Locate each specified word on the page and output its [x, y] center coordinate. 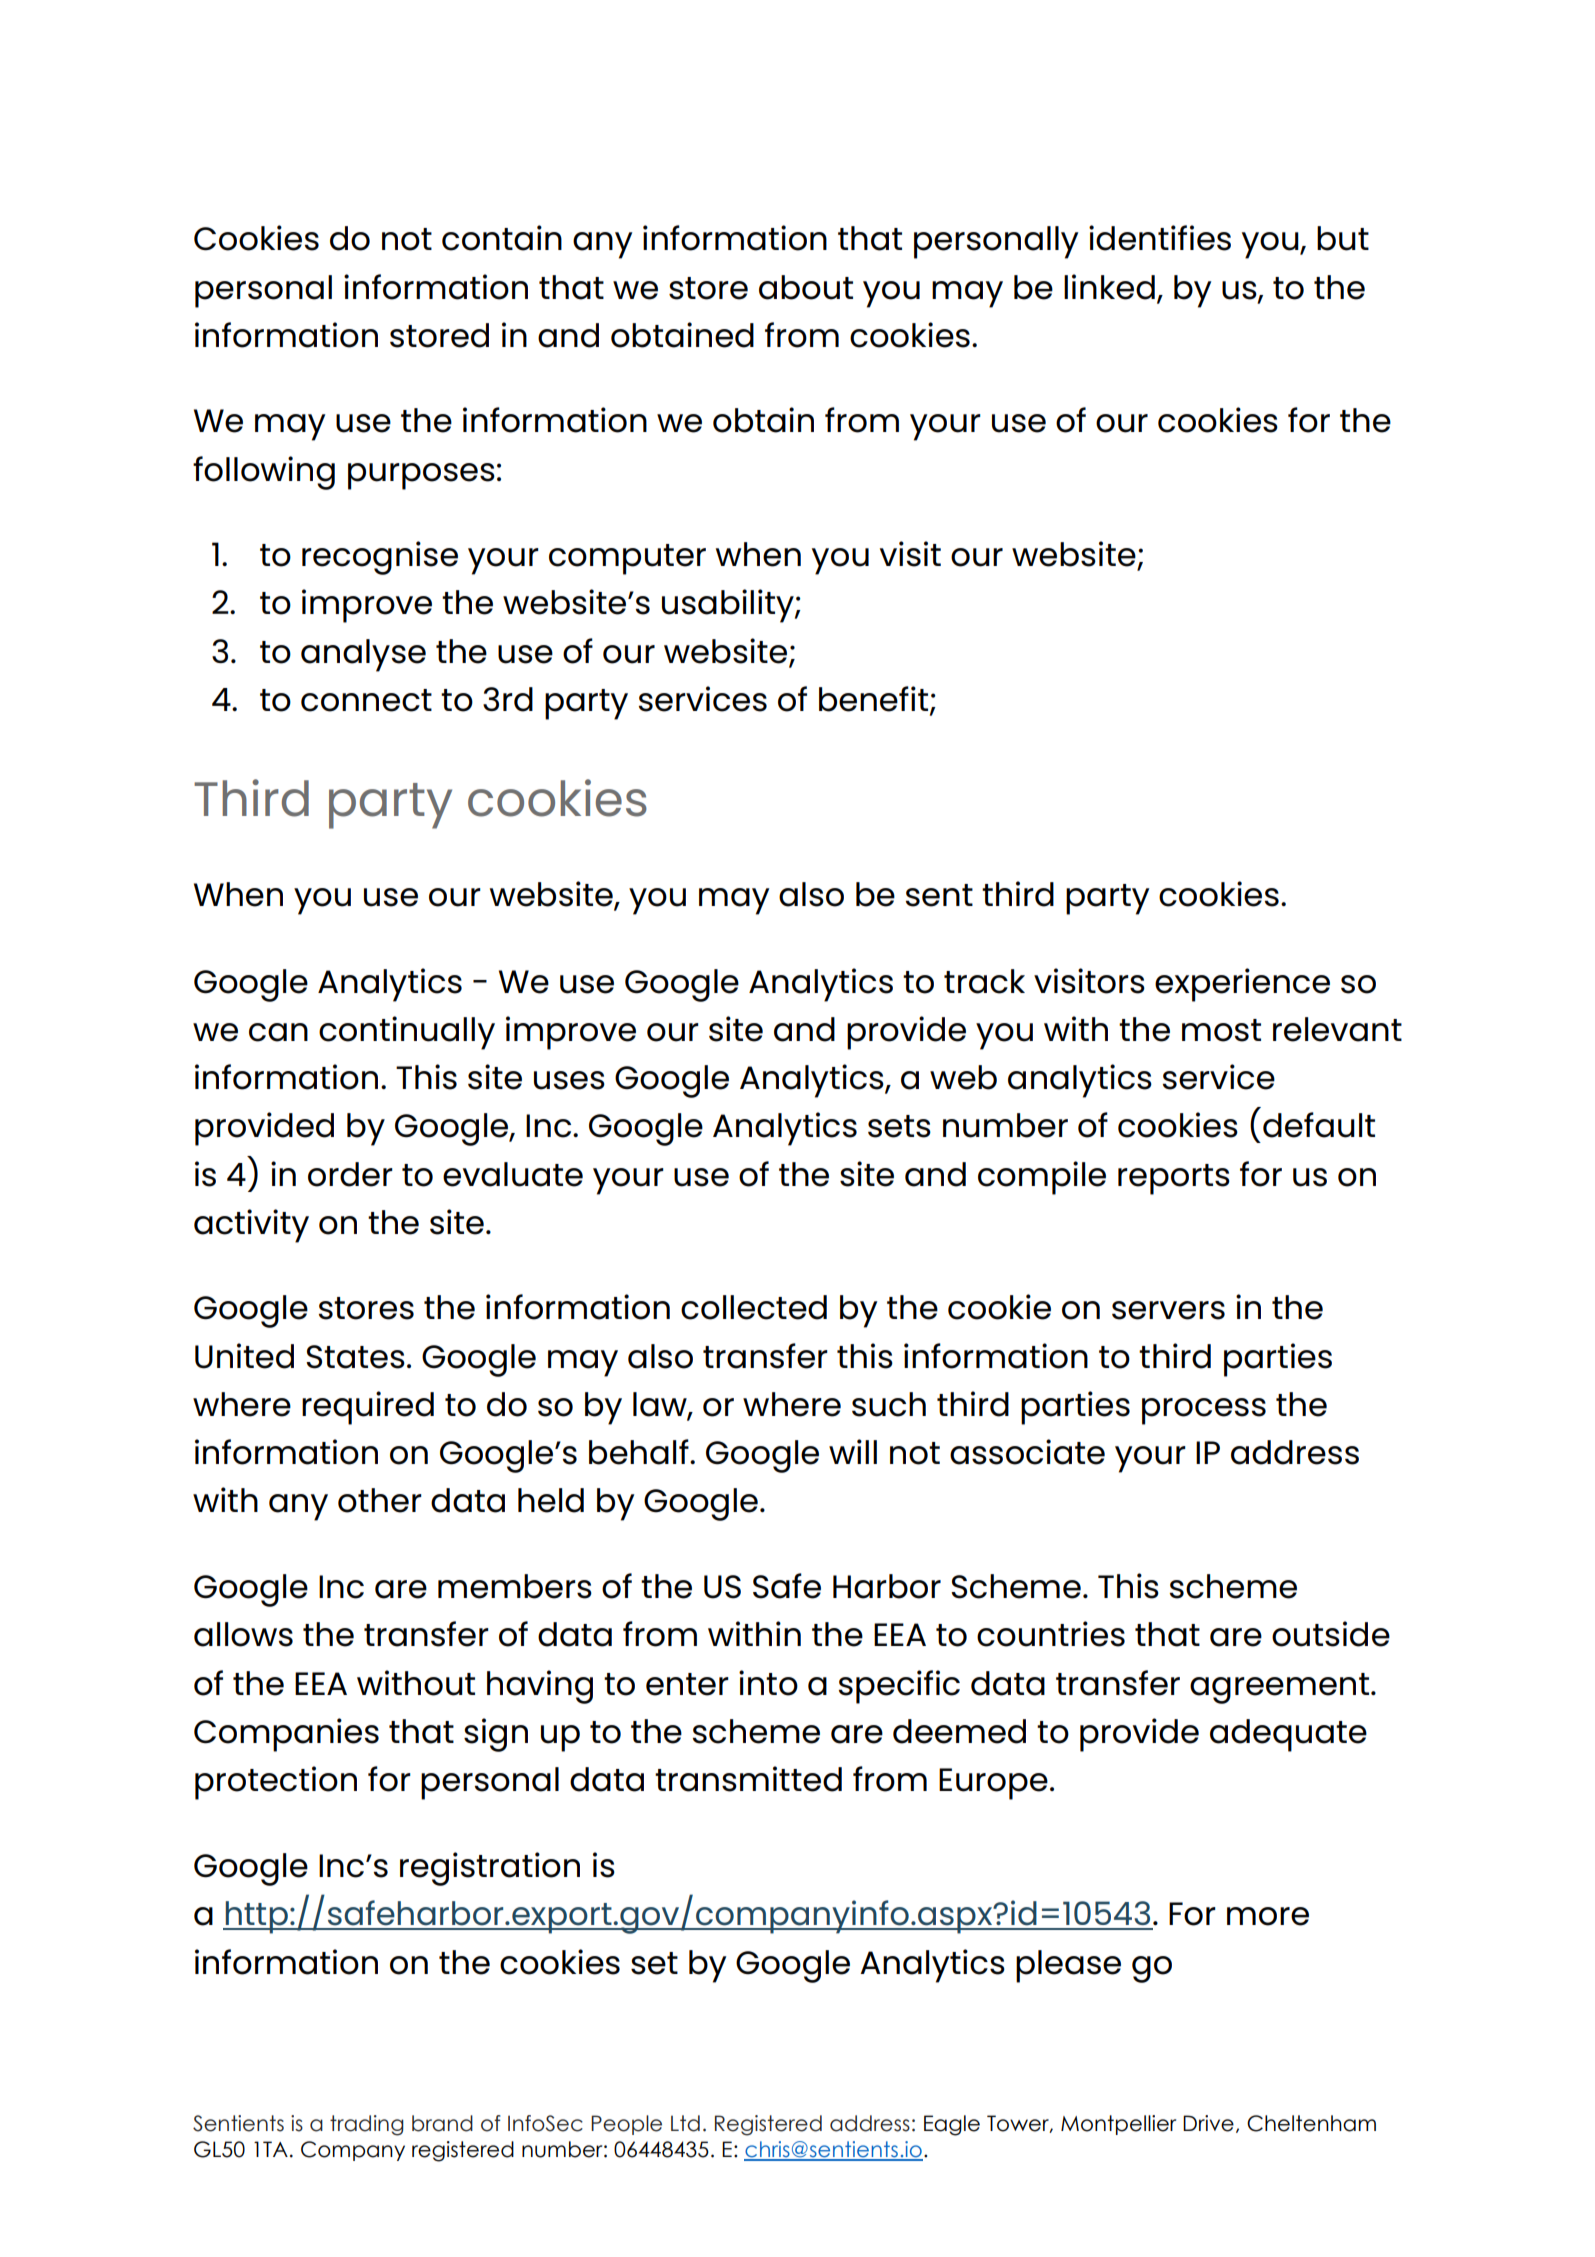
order [350, 1174]
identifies [1160, 238]
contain [502, 238]
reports [1174, 1179]
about [806, 287]
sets [899, 1126]
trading [367, 2125]
